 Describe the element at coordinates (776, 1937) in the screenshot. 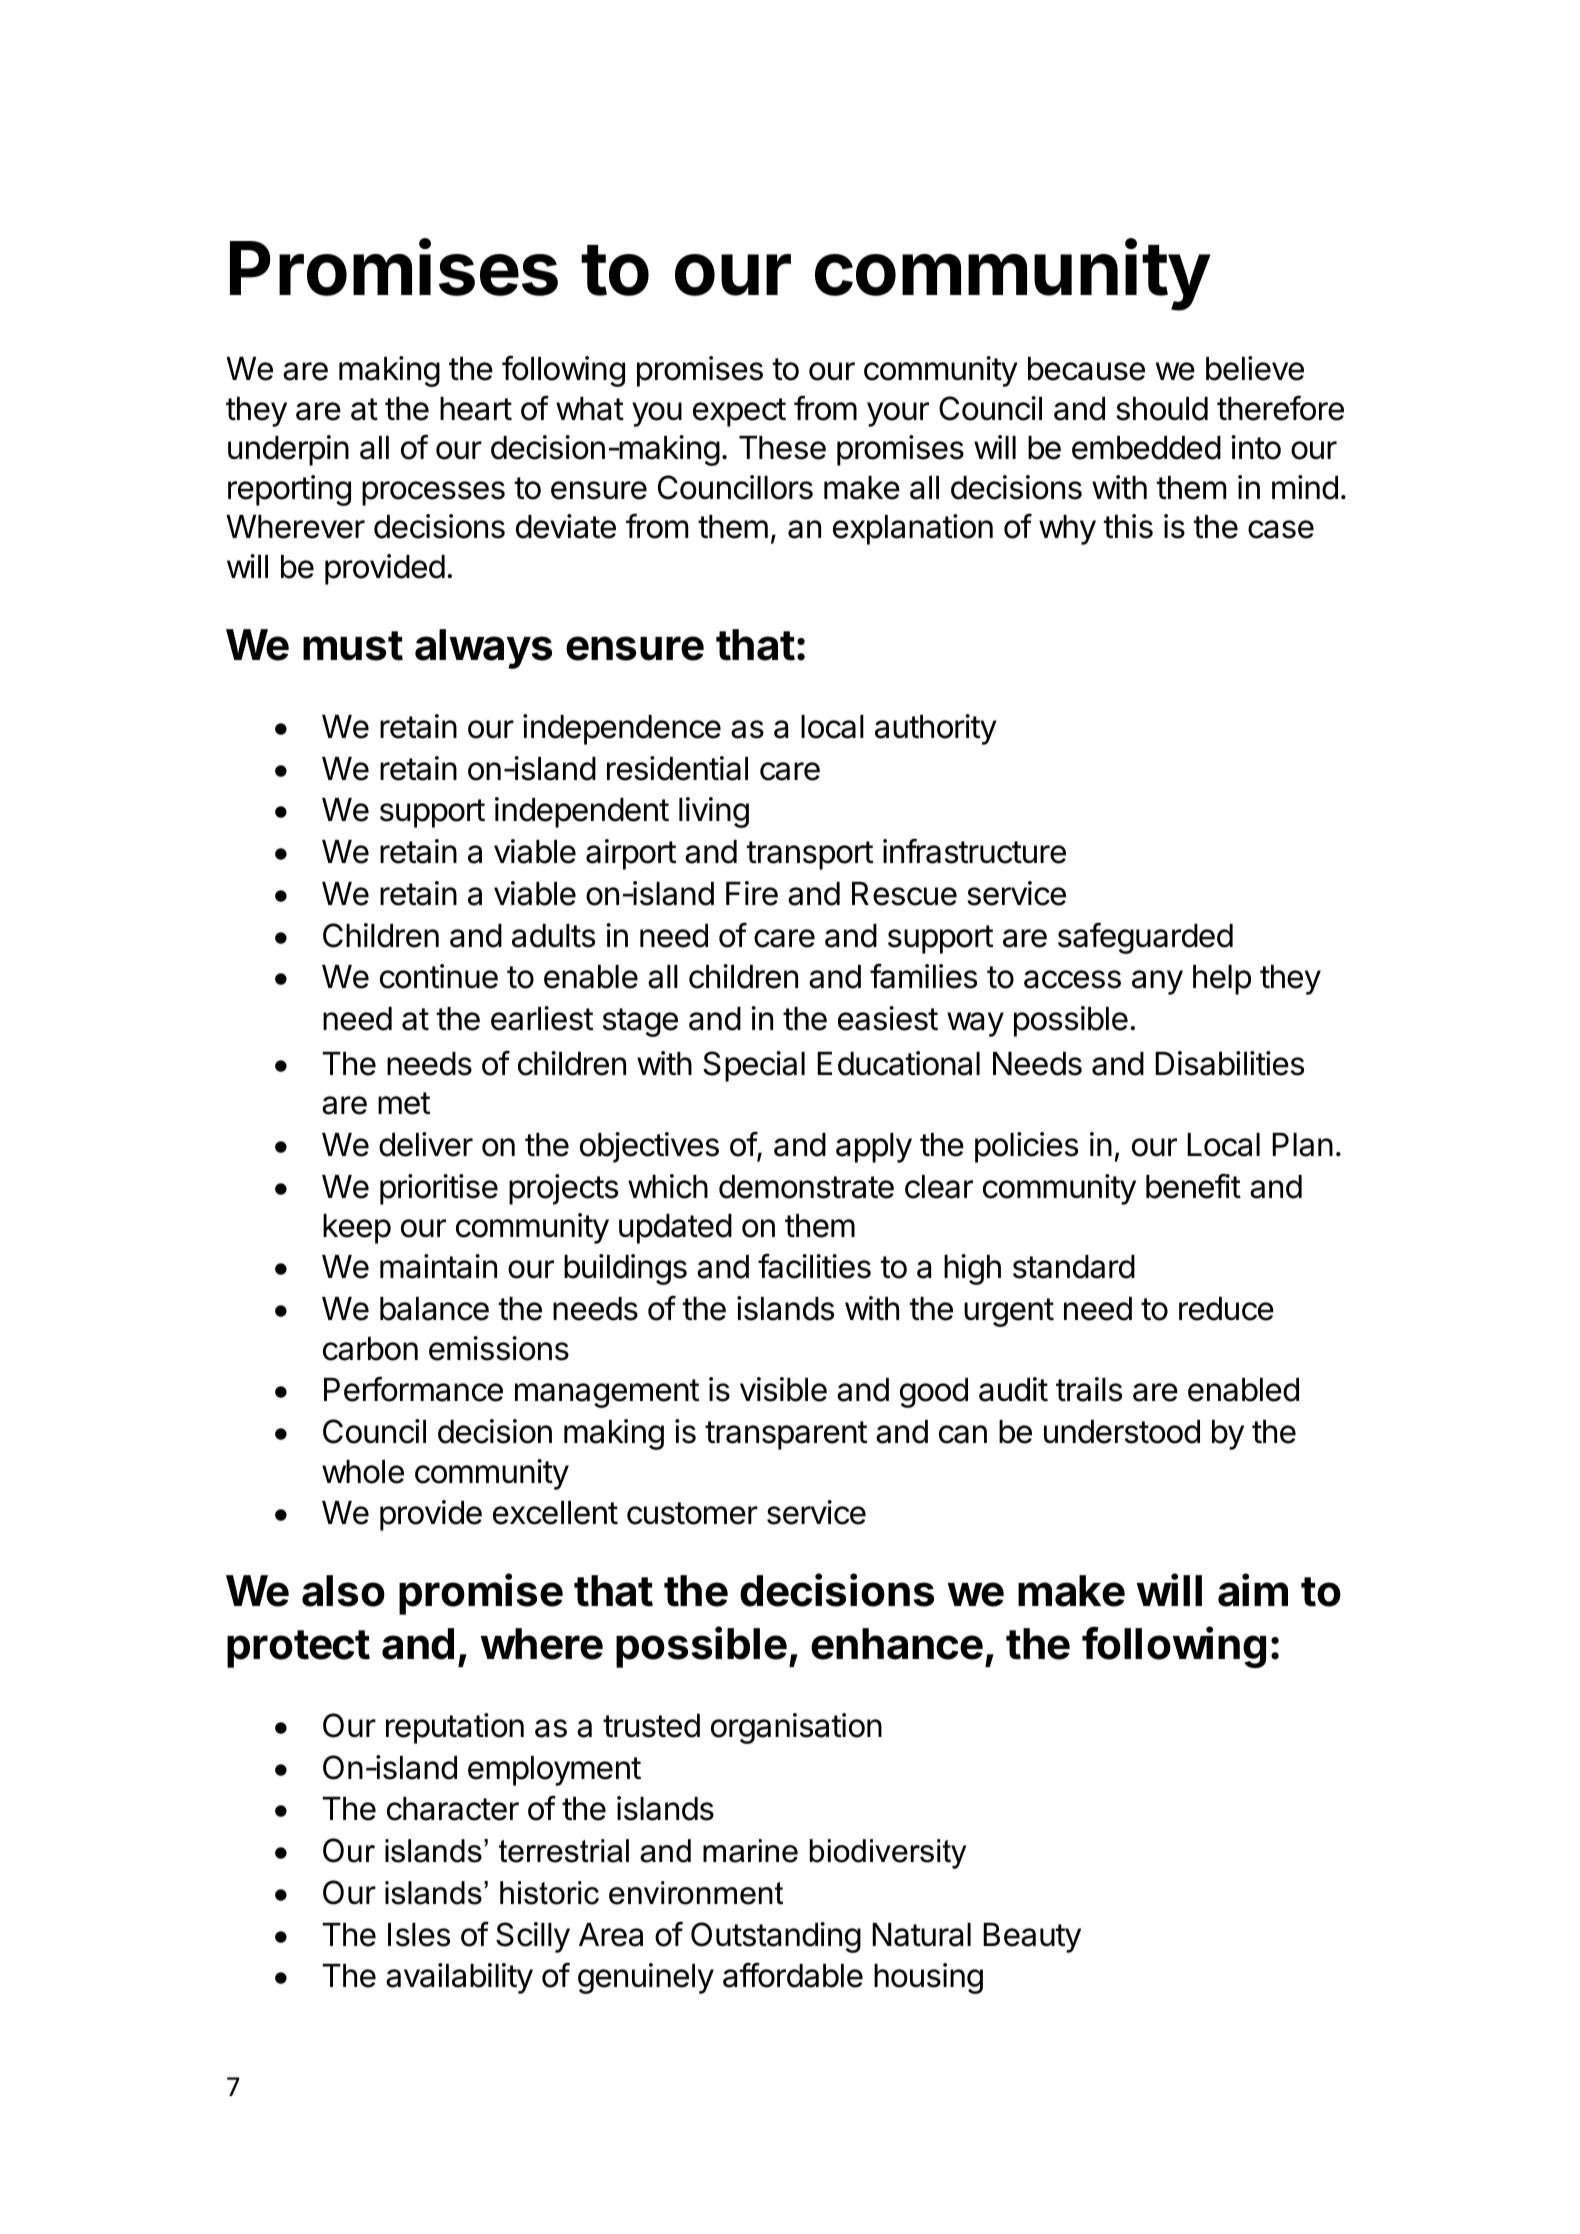

I see `Outstanding` at that location.
